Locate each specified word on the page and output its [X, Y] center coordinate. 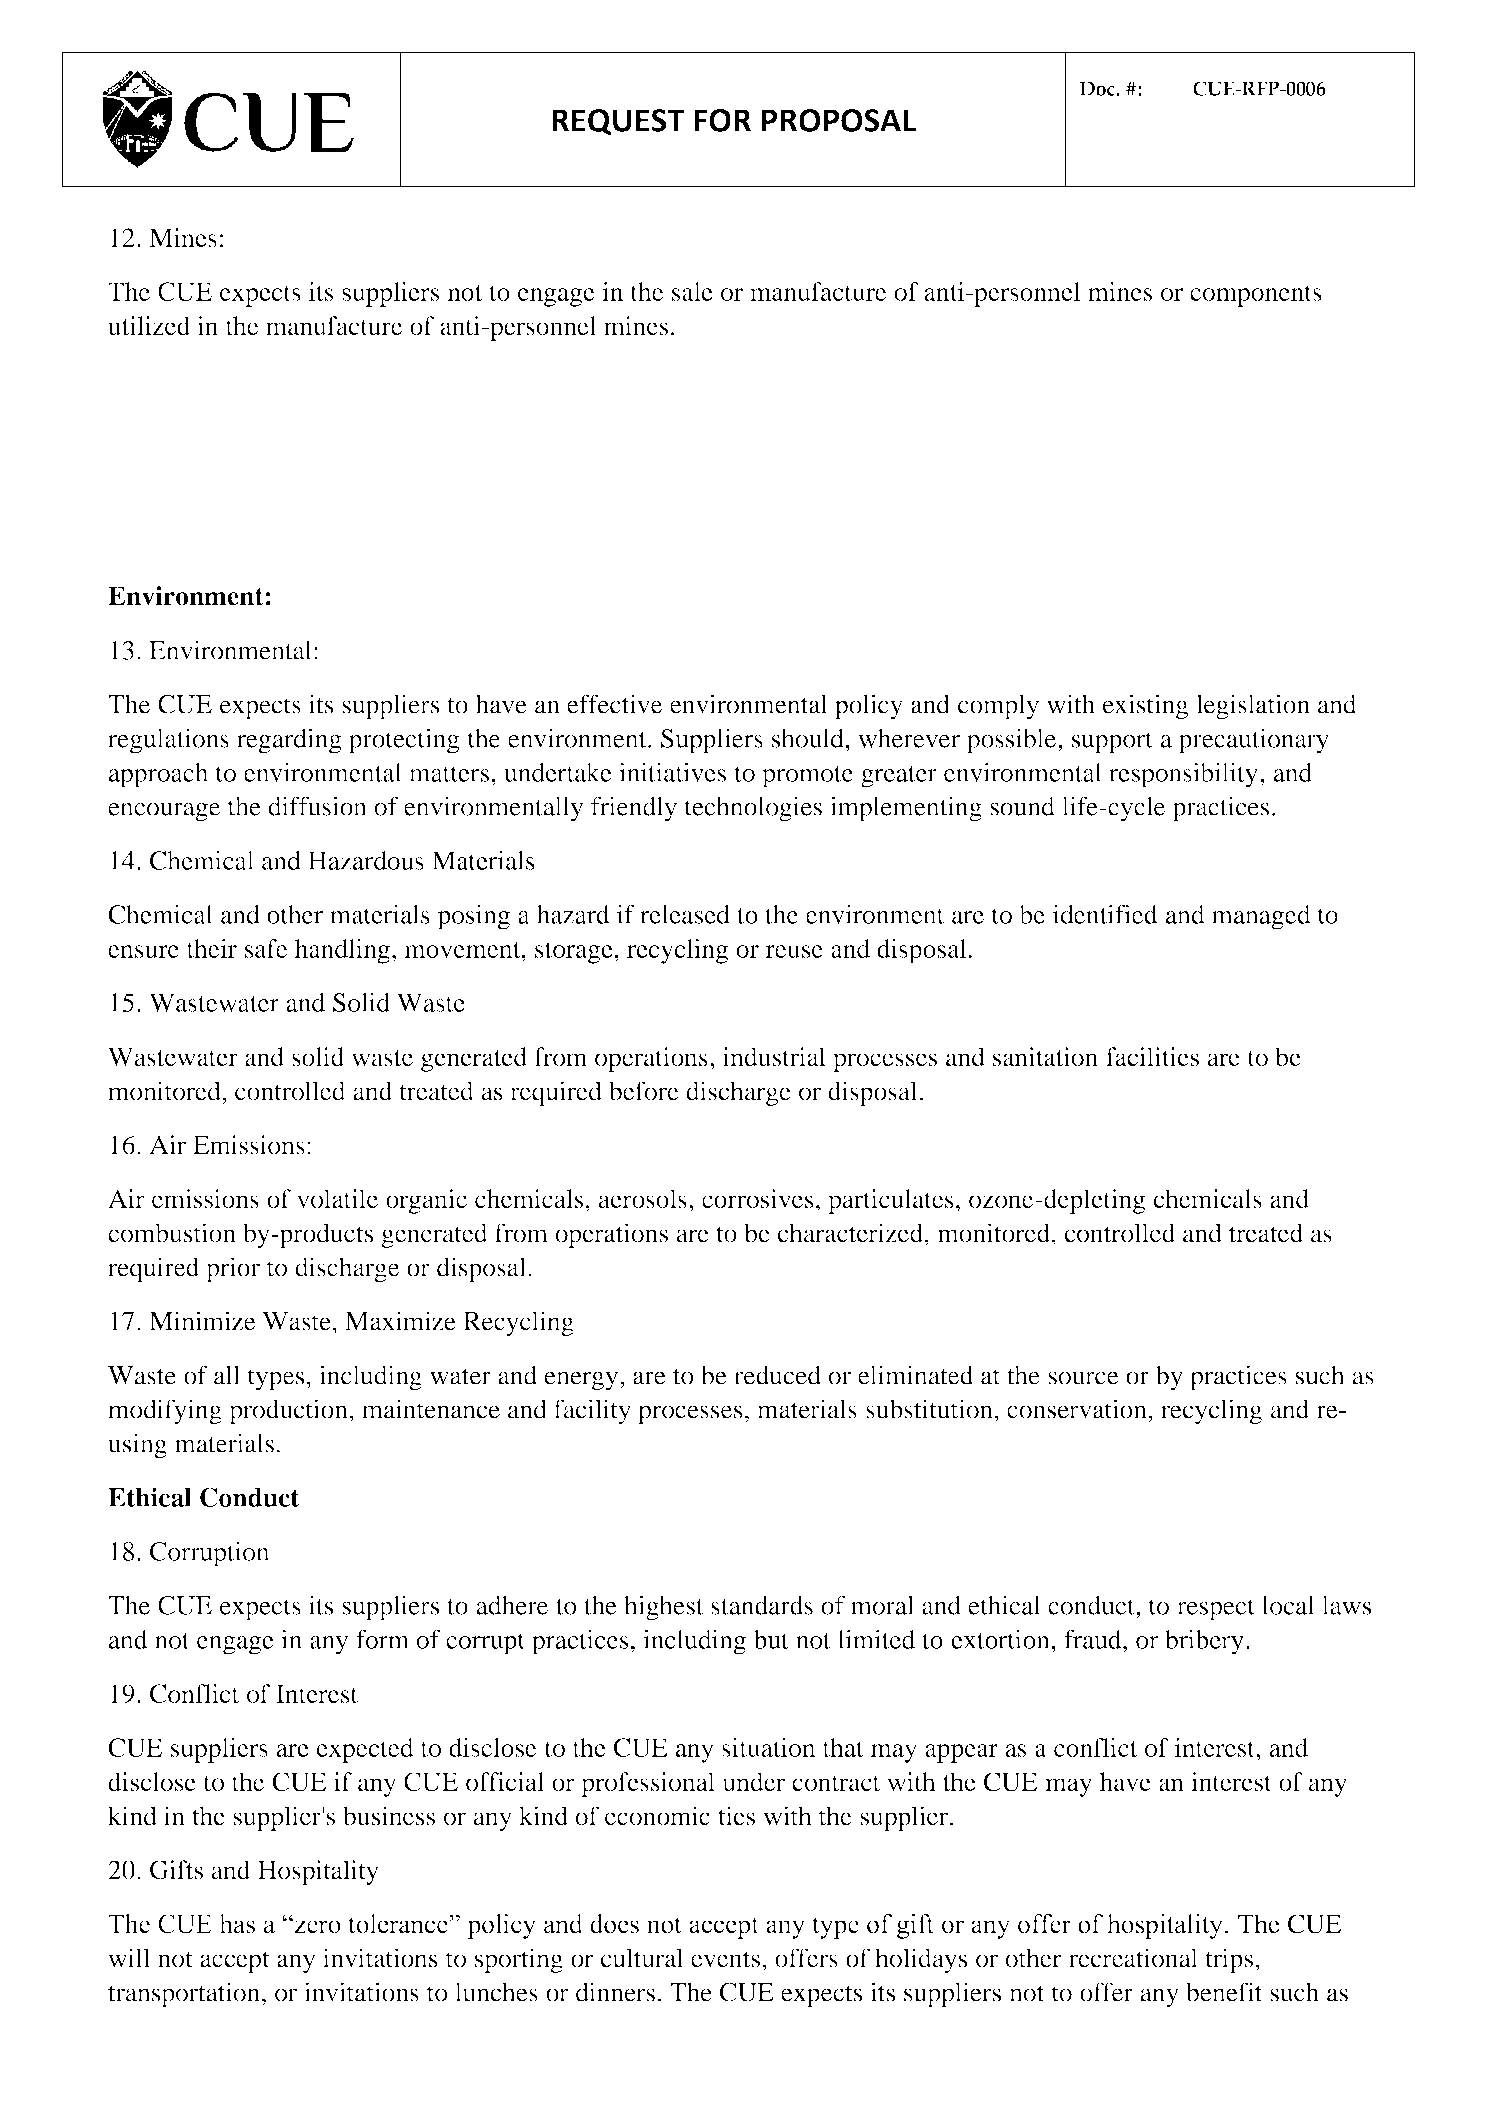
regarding [289, 741]
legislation [1253, 707]
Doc [1098, 88]
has [237, 1924]
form [382, 1639]
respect [1216, 1609]
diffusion [317, 806]
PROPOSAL [839, 120]
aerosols [643, 1198]
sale [692, 291]
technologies [753, 809]
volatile [337, 1198]
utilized [149, 325]
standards [762, 1605]
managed [1261, 917]
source [1083, 1378]
